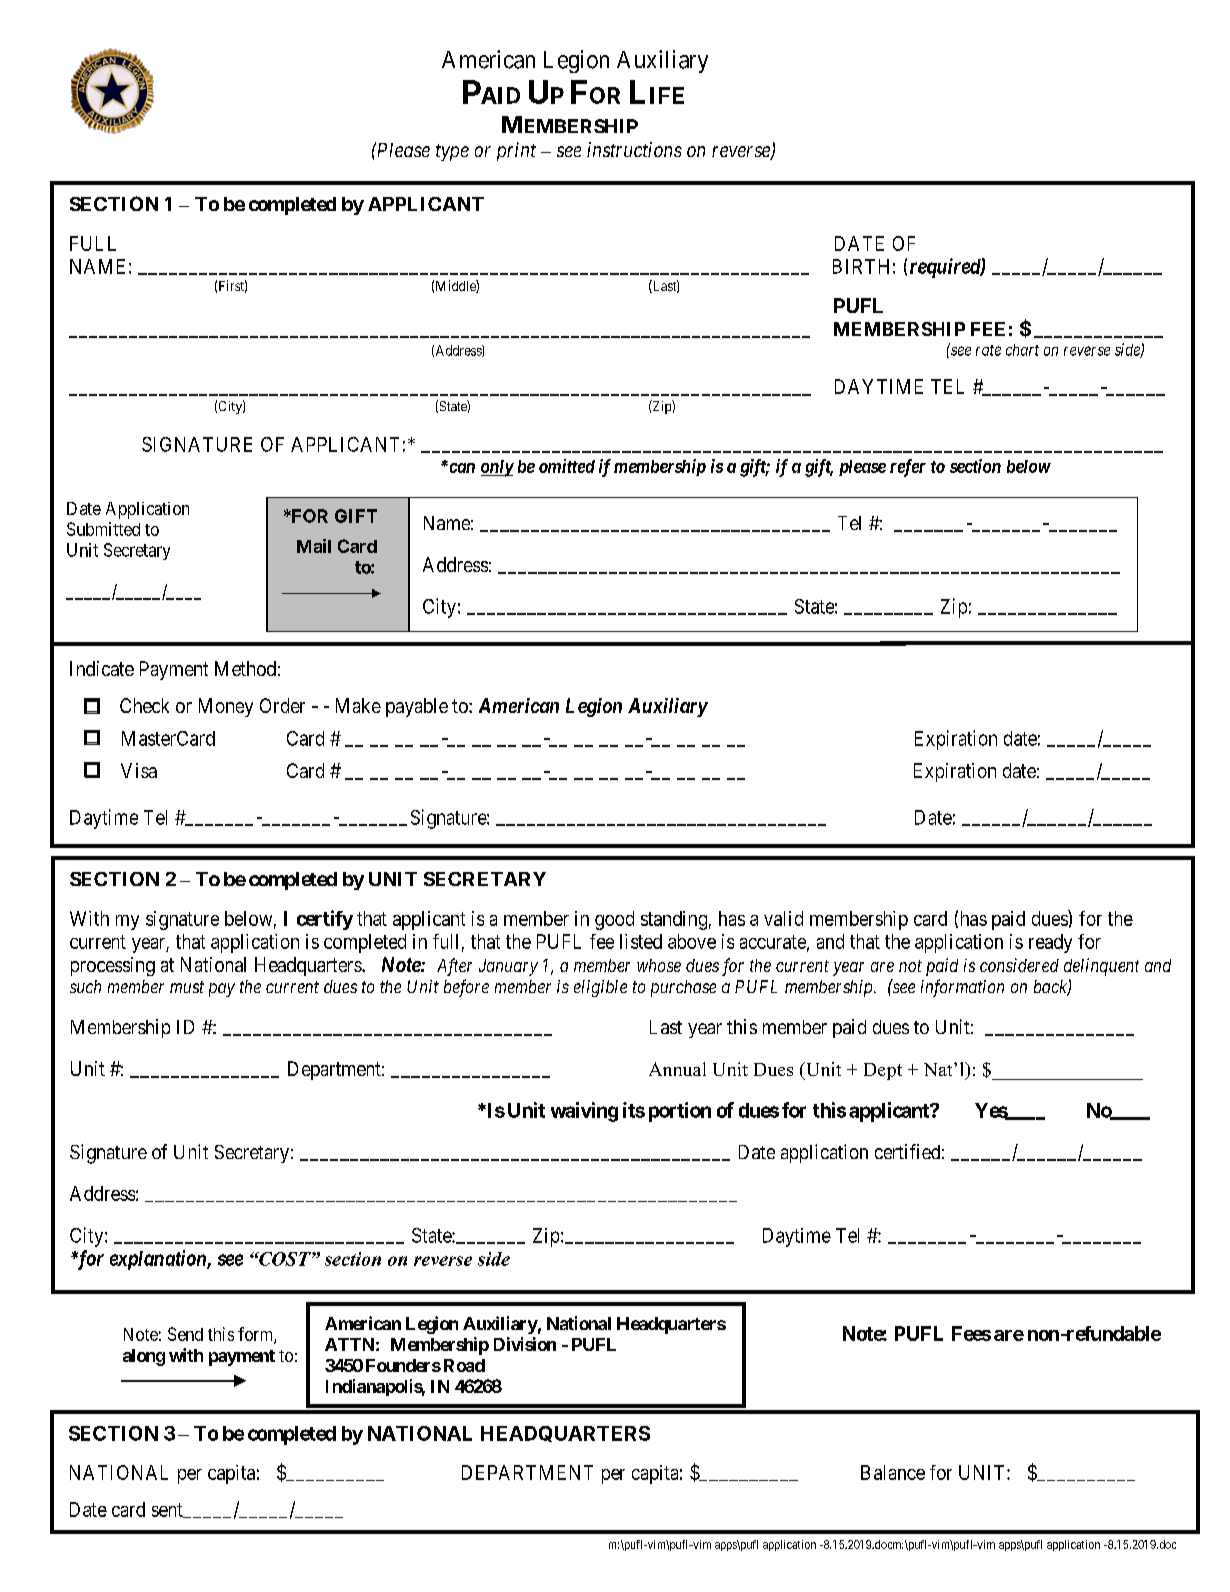 The image size is (1230, 1592). What do you see at coordinates (452, 152) in the screenshot?
I see `type` at bounding box center [452, 152].
